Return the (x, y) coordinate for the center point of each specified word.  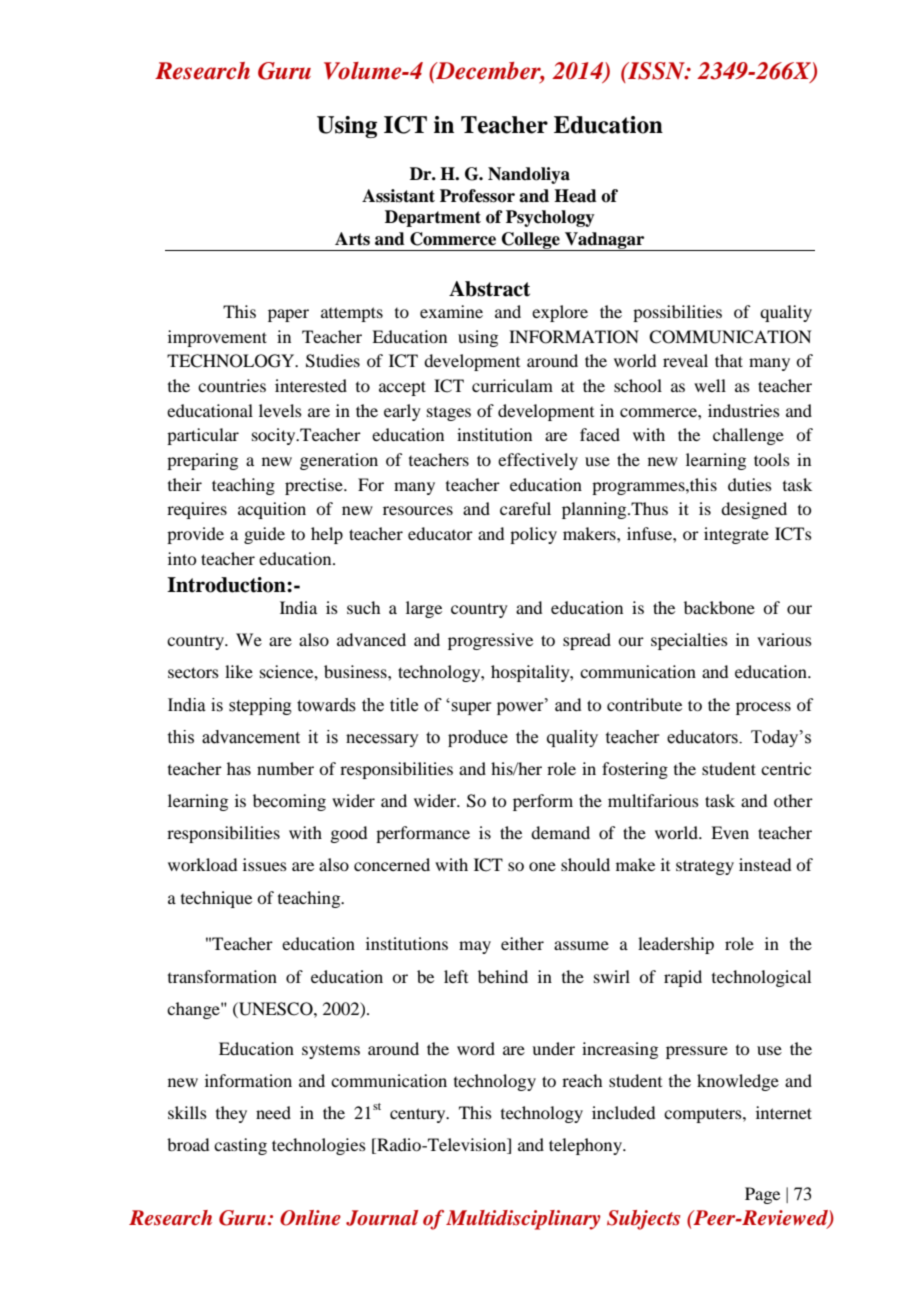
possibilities (677, 313)
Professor (477, 196)
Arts (352, 239)
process (763, 708)
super (471, 708)
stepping (260, 706)
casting (240, 1146)
